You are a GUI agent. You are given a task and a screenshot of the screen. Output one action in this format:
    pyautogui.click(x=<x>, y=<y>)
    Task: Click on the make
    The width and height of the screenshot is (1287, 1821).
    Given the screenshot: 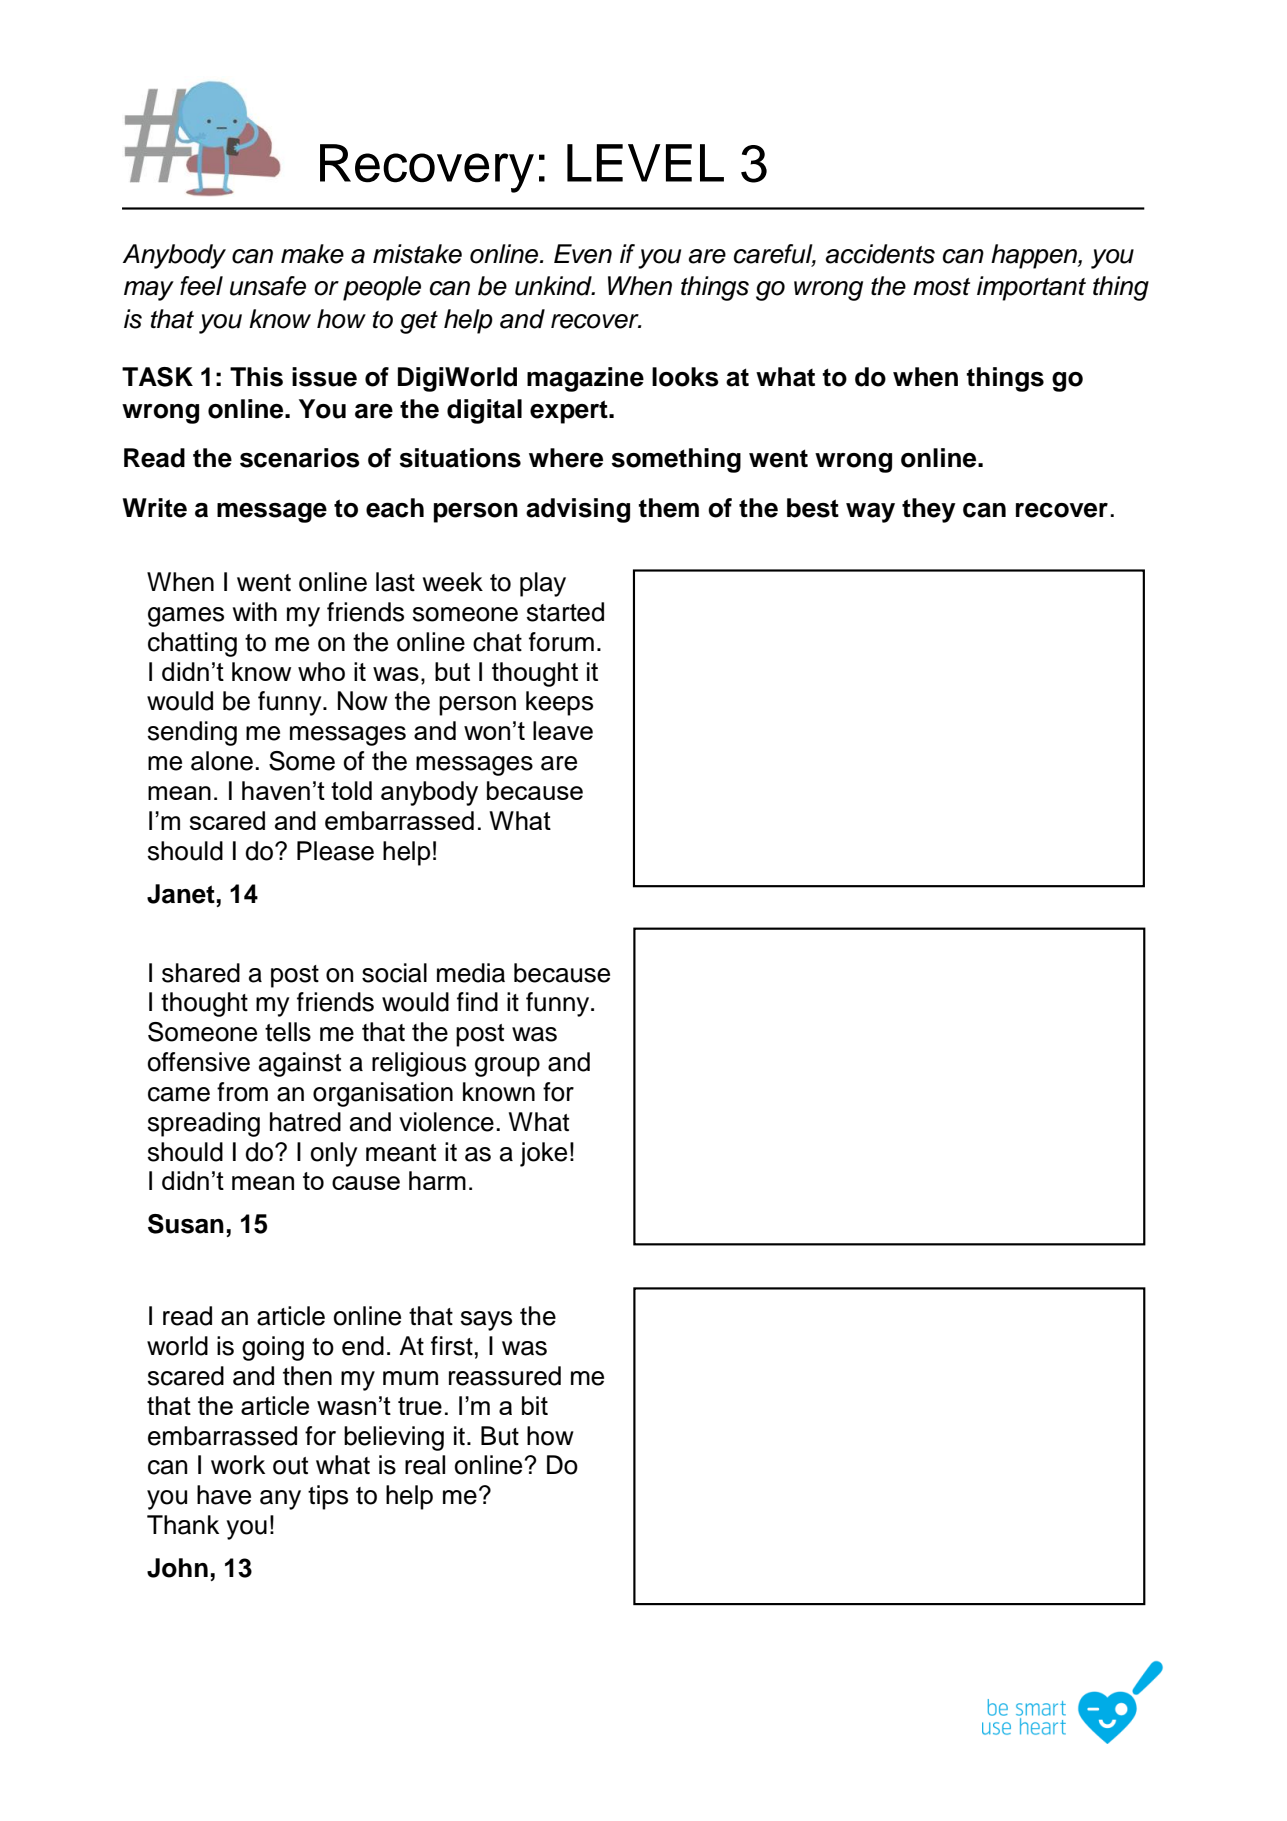 What is the action you would take?
    pyautogui.click(x=312, y=254)
